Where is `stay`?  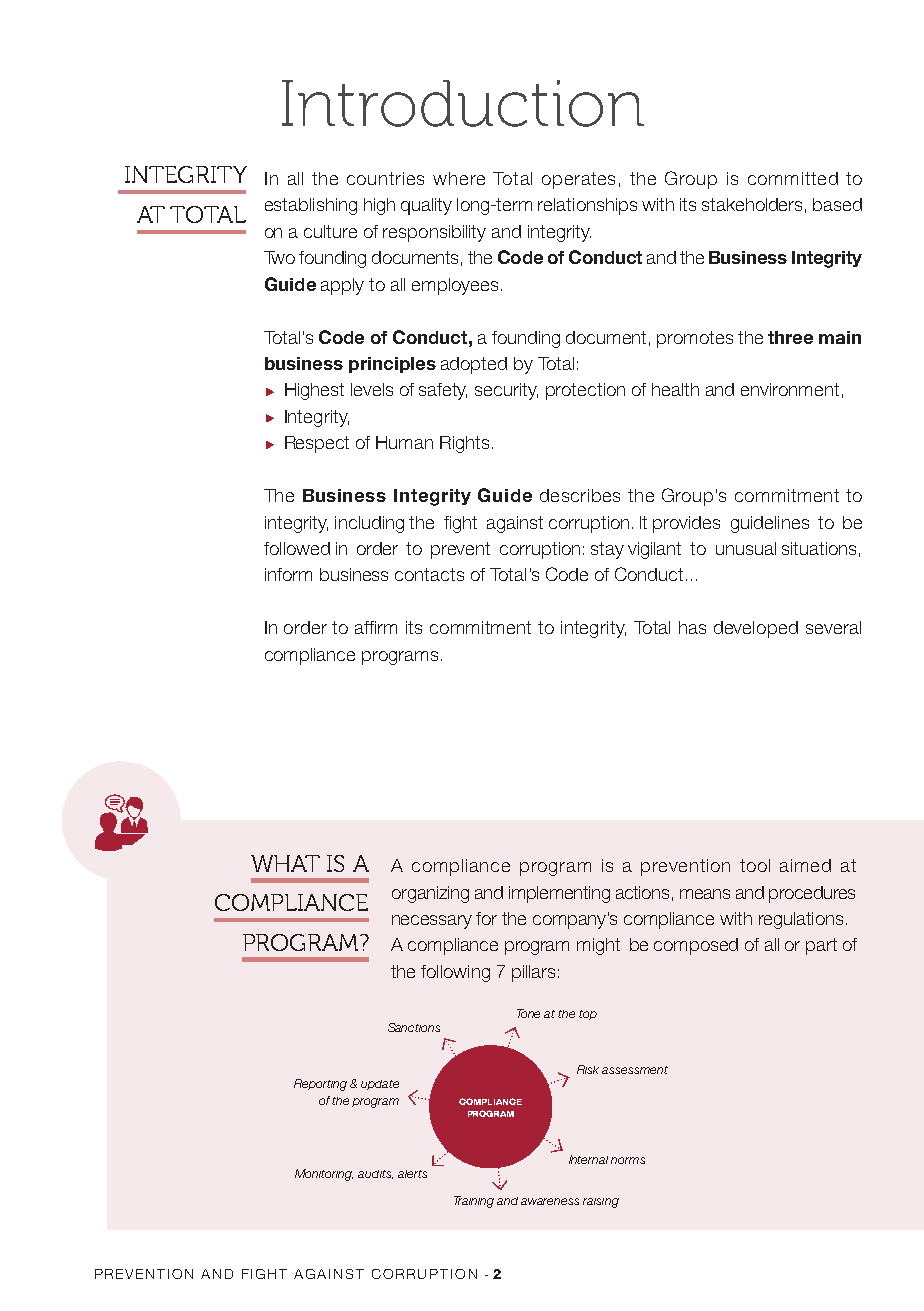
stay is located at coordinates (607, 550).
